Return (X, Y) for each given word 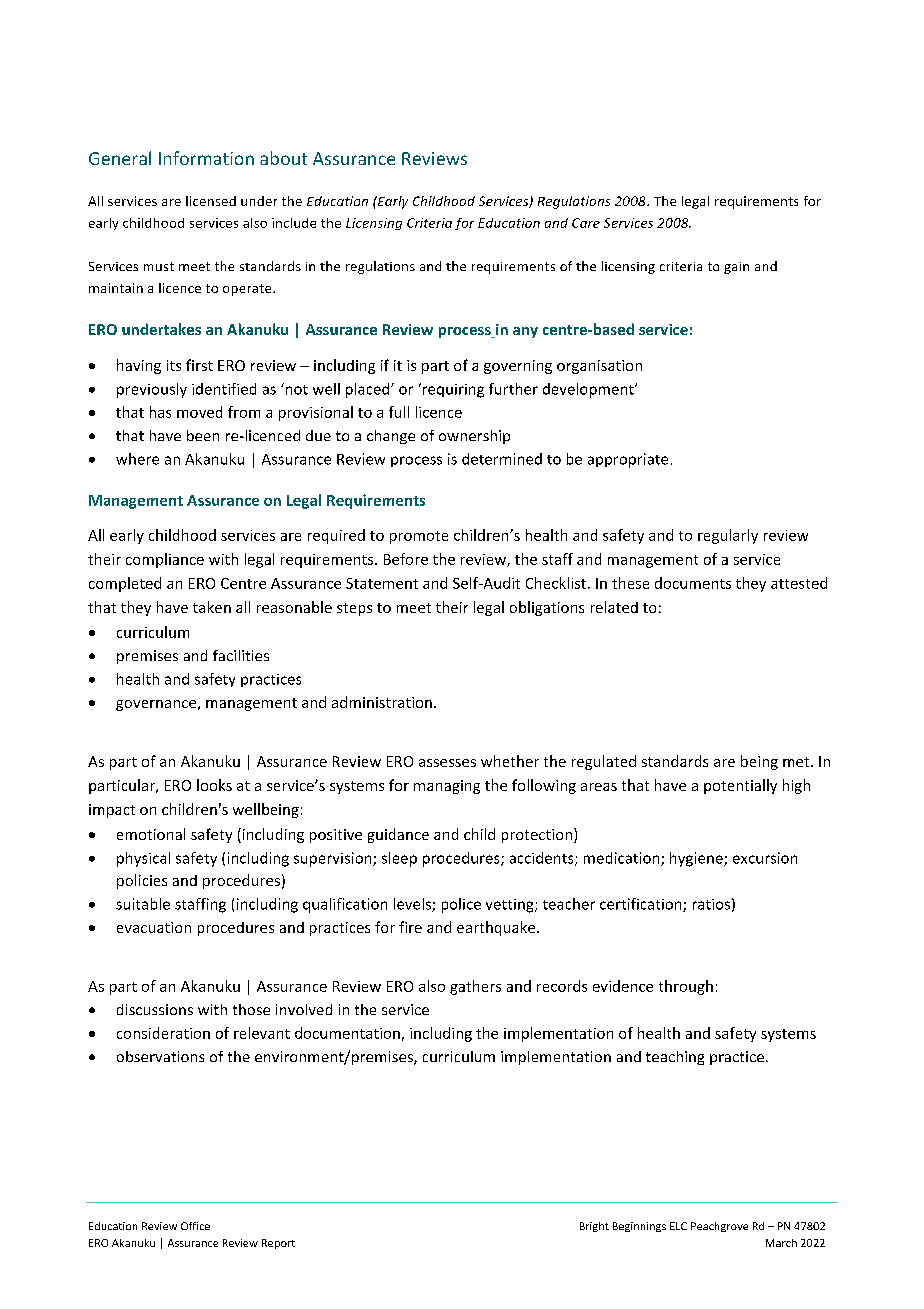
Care (586, 223)
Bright (594, 1227)
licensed (211, 201)
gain (736, 268)
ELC (678, 1226)
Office (195, 1226)
